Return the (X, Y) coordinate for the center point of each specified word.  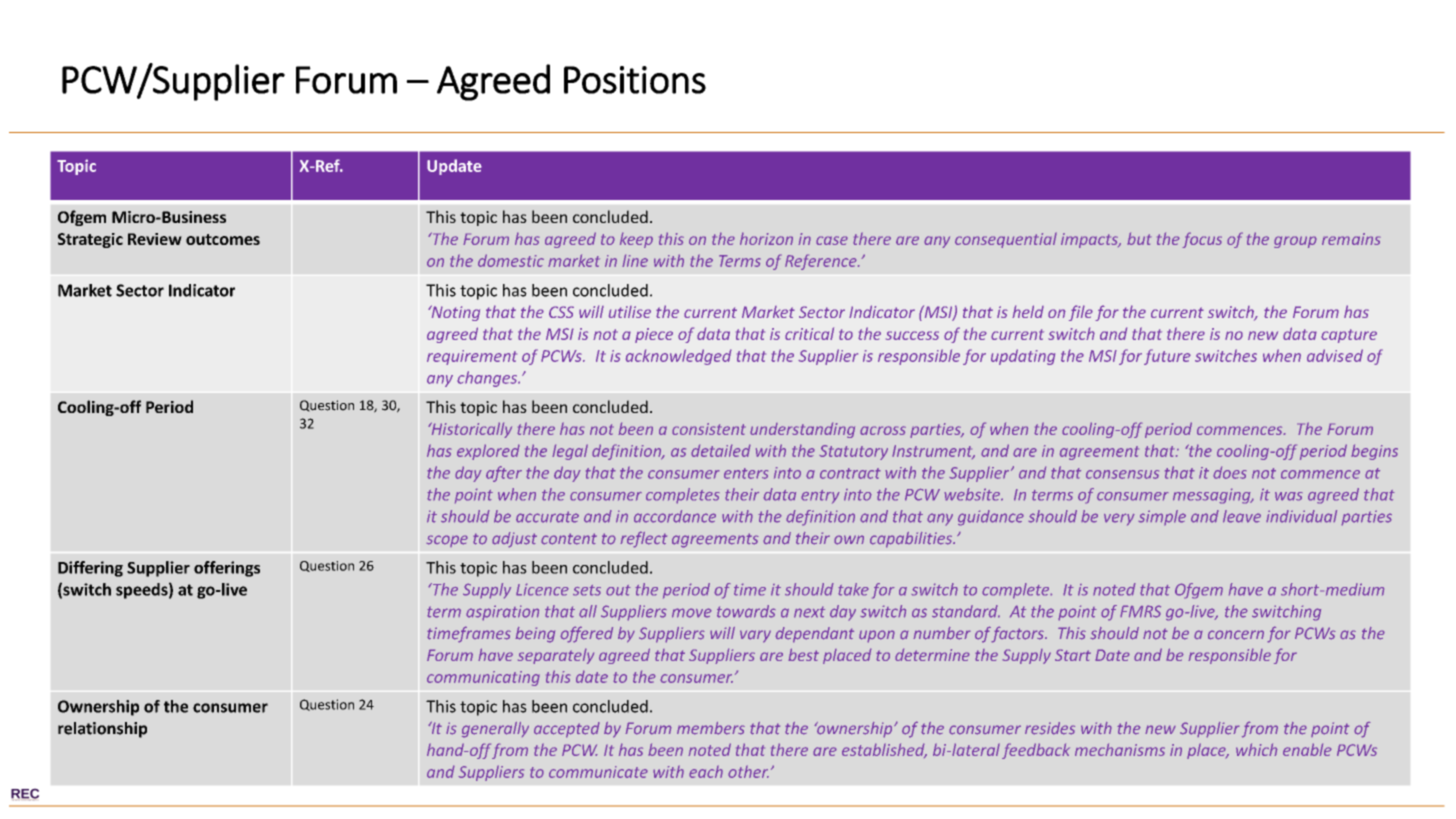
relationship (102, 730)
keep (636, 240)
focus (1202, 240)
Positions (635, 80)
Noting (454, 313)
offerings (227, 569)
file (1081, 313)
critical (809, 333)
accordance (675, 516)
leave (1242, 516)
